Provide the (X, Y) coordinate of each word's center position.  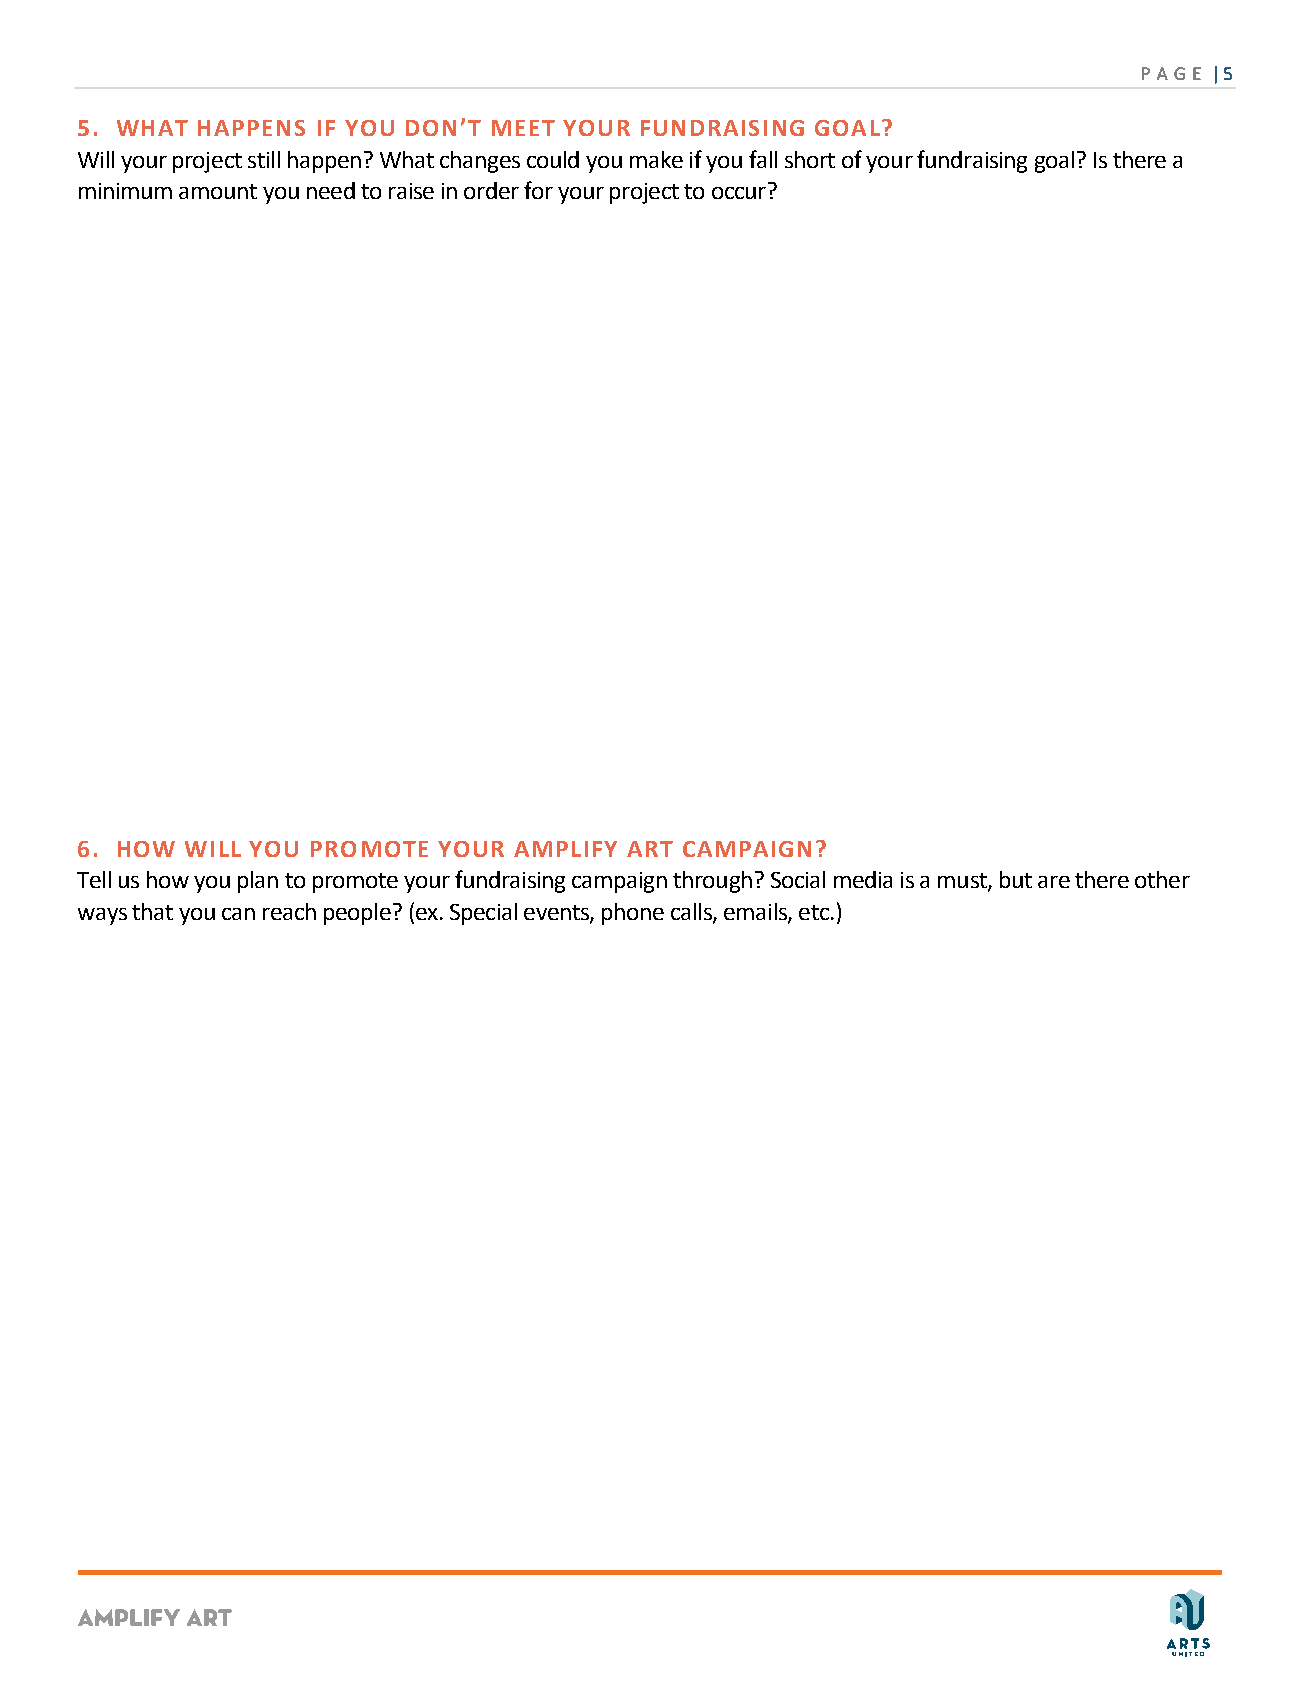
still (264, 159)
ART (650, 849)
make (656, 159)
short (810, 159)
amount (218, 191)
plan (258, 882)
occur (739, 193)
